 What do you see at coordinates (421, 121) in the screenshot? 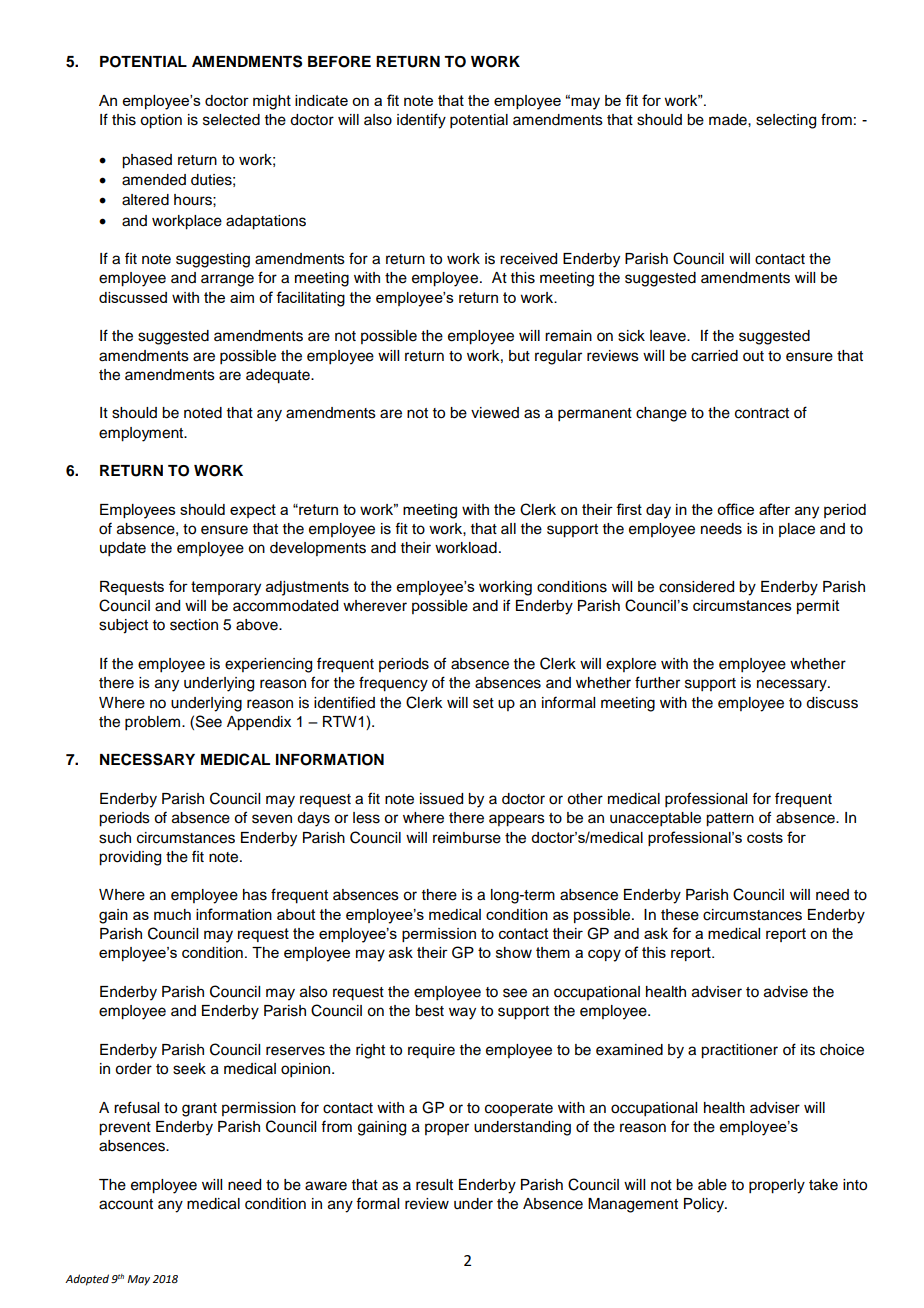
I see `identify` at bounding box center [421, 121].
